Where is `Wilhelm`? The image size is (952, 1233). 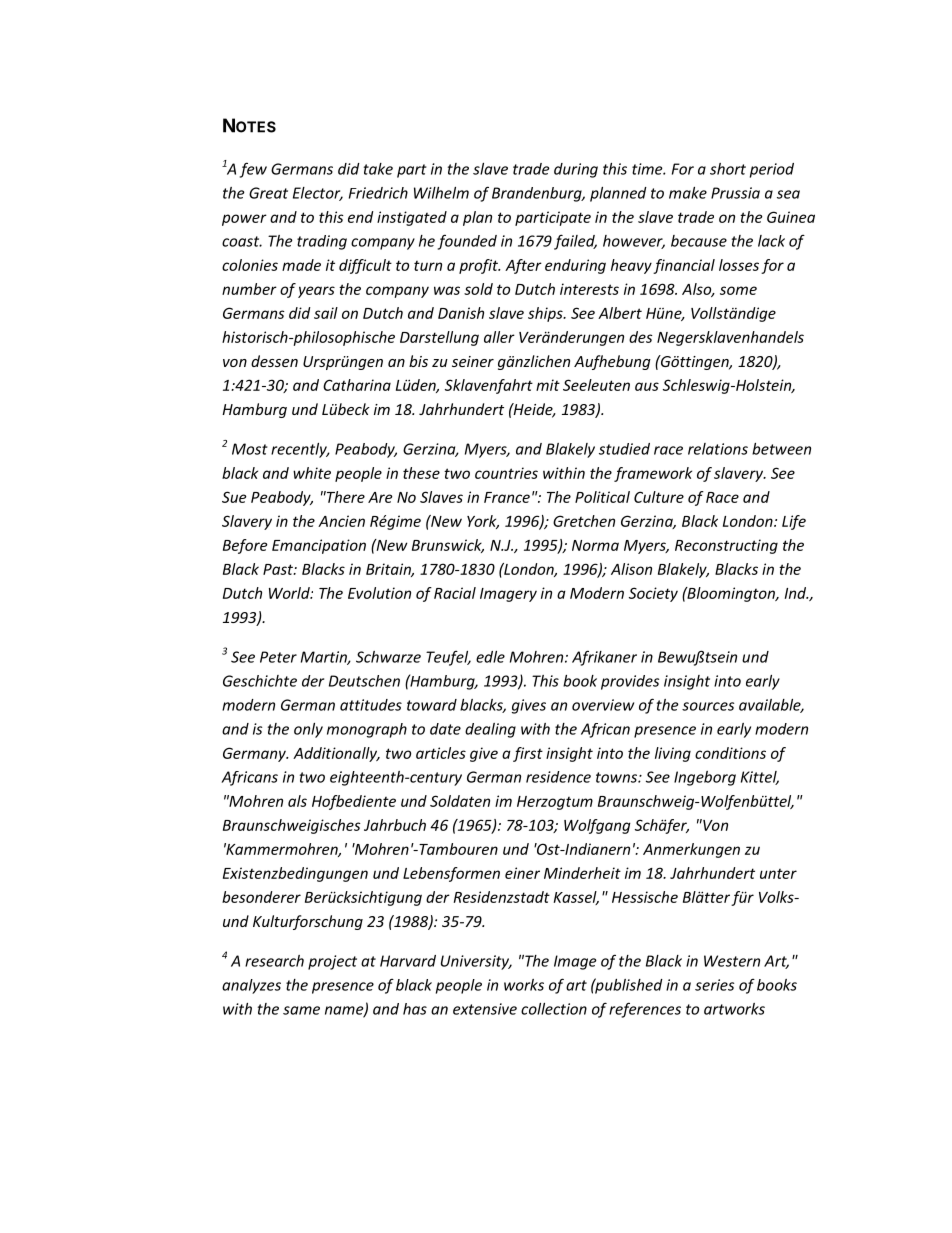
Wilhelm is located at coordinates (441, 193).
